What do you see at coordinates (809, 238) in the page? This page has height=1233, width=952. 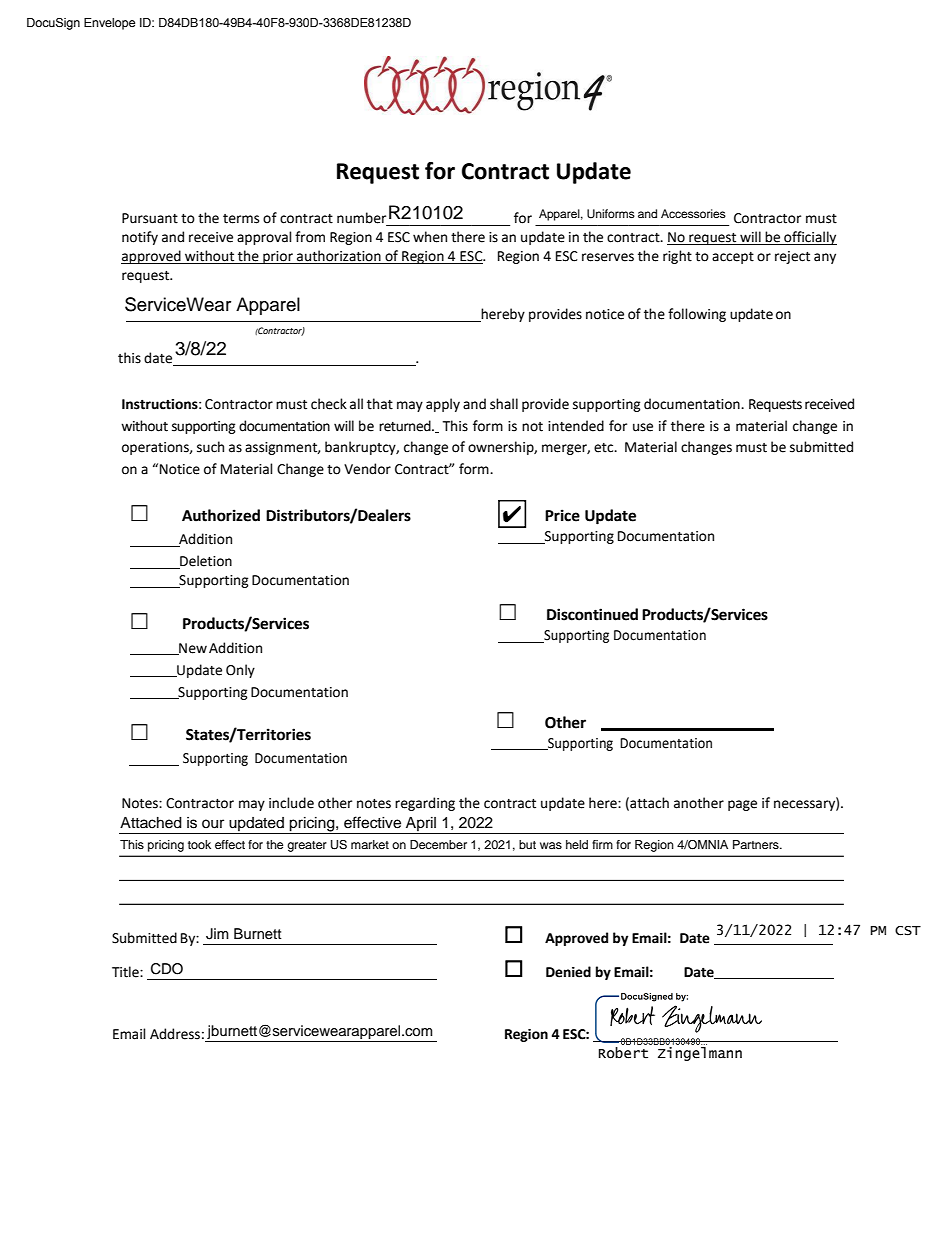 I see `officially` at bounding box center [809, 238].
